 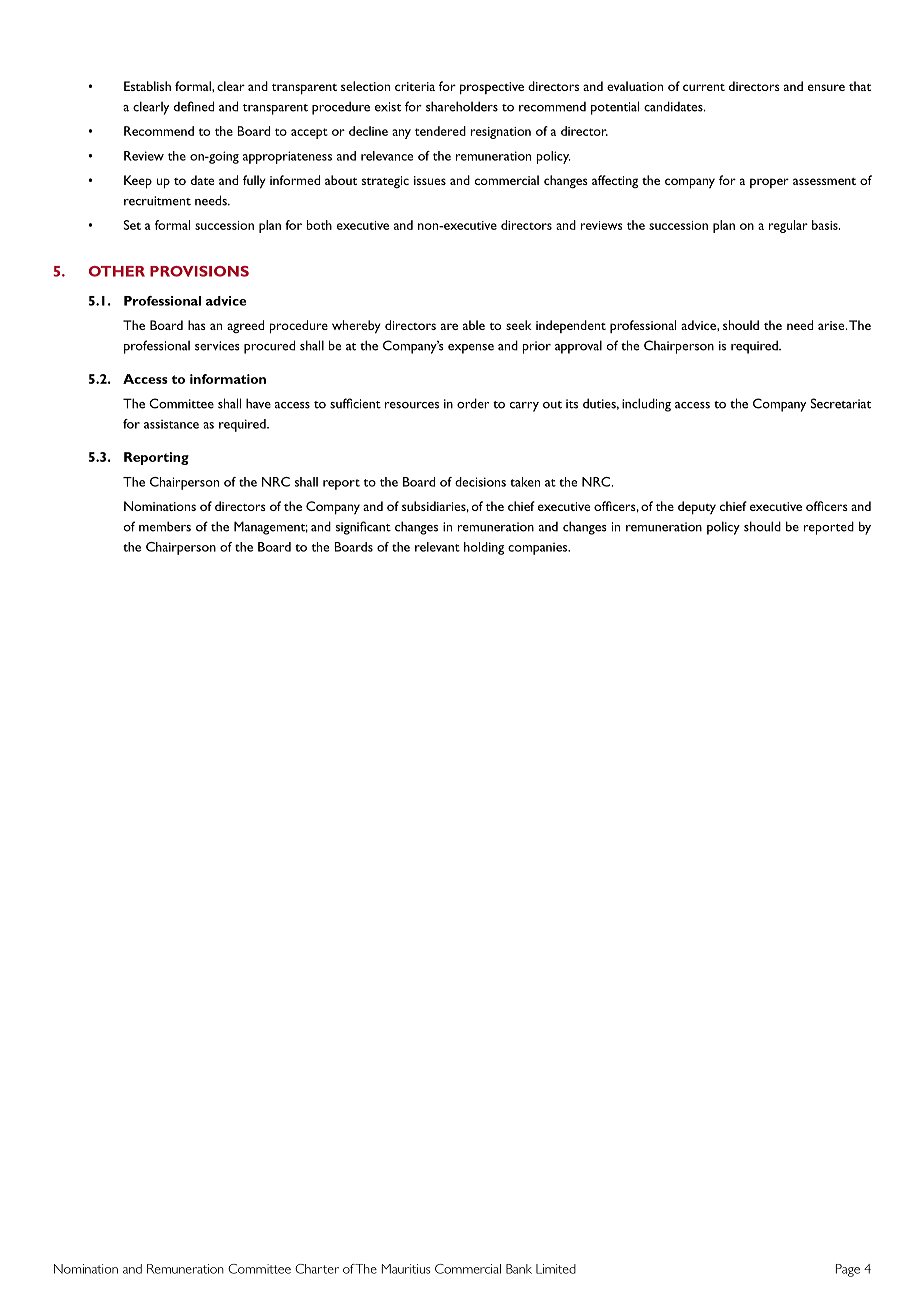 I want to click on members, so click(x=165, y=526).
